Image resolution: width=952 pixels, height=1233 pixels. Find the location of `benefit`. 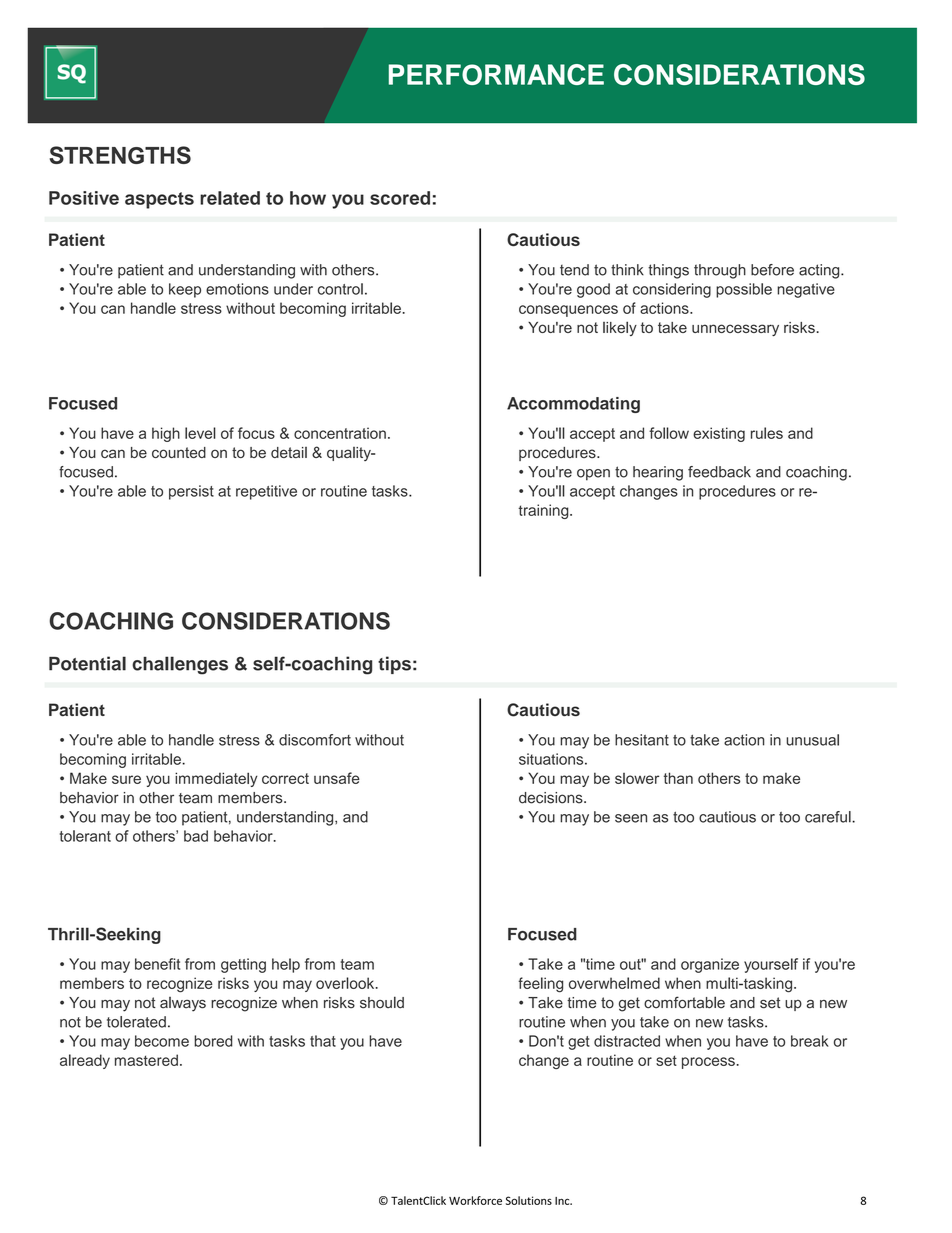

benefit is located at coordinates (157, 964).
